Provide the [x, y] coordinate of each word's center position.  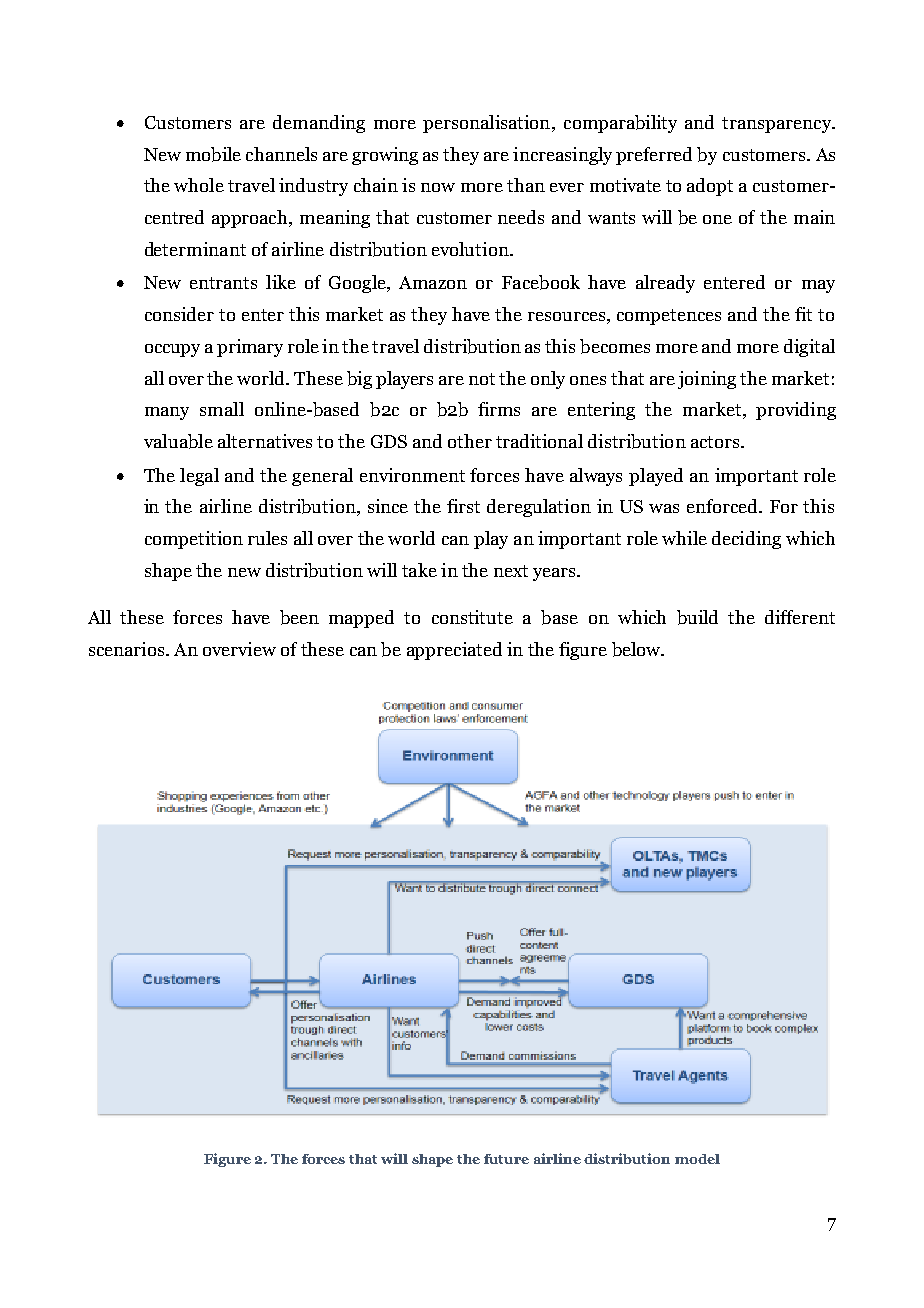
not [482, 379]
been [299, 617]
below [637, 649]
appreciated [454, 651]
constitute [472, 617]
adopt [710, 187]
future [506, 1159]
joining [707, 380]
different [800, 617]
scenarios [128, 649]
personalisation [488, 124]
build [697, 617]
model [697, 1159]
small [222, 409]
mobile [213, 154]
